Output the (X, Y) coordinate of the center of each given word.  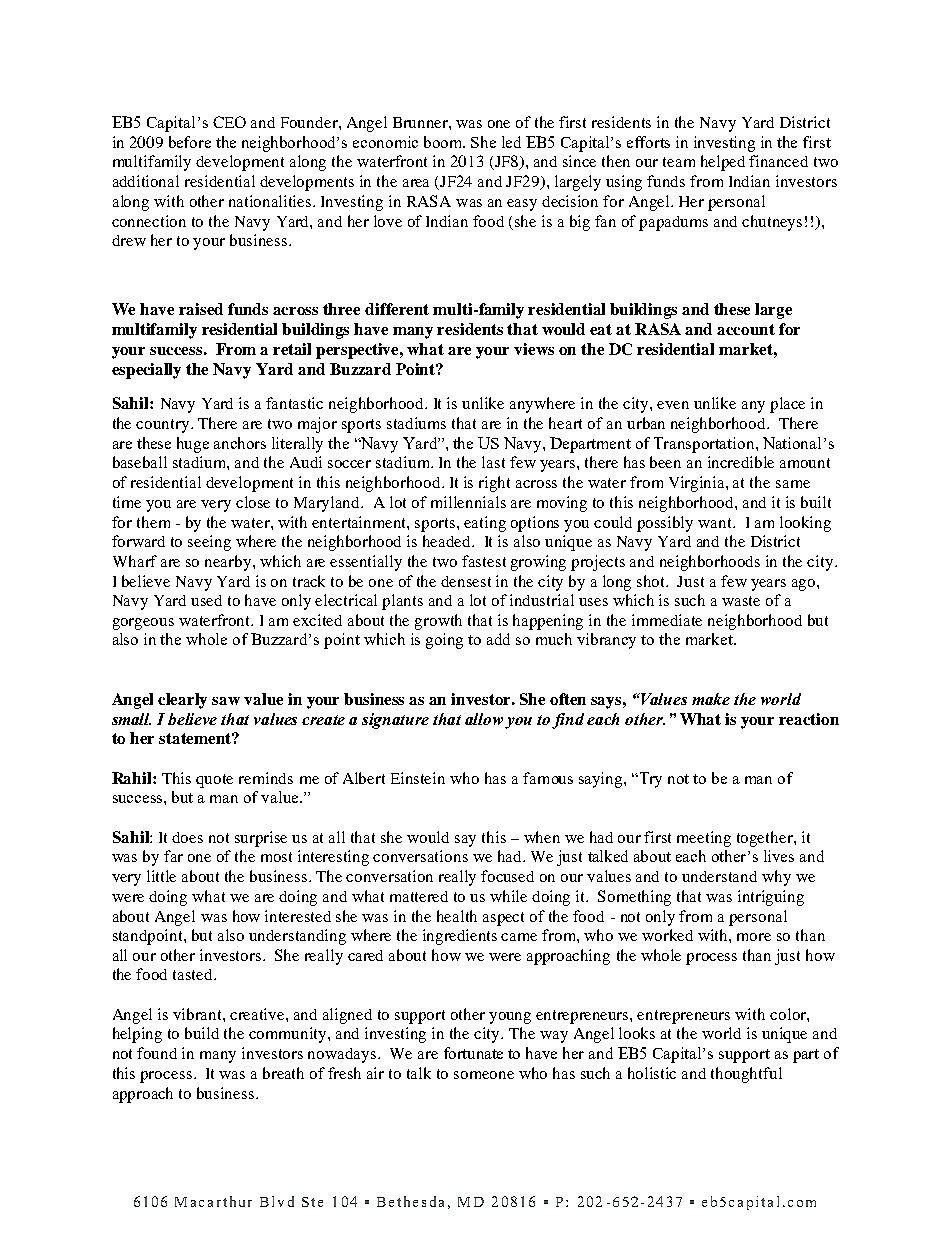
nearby (229, 563)
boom (444, 142)
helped (723, 163)
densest (466, 581)
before (190, 142)
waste (741, 601)
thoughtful (746, 1075)
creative (258, 1014)
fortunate (473, 1053)
